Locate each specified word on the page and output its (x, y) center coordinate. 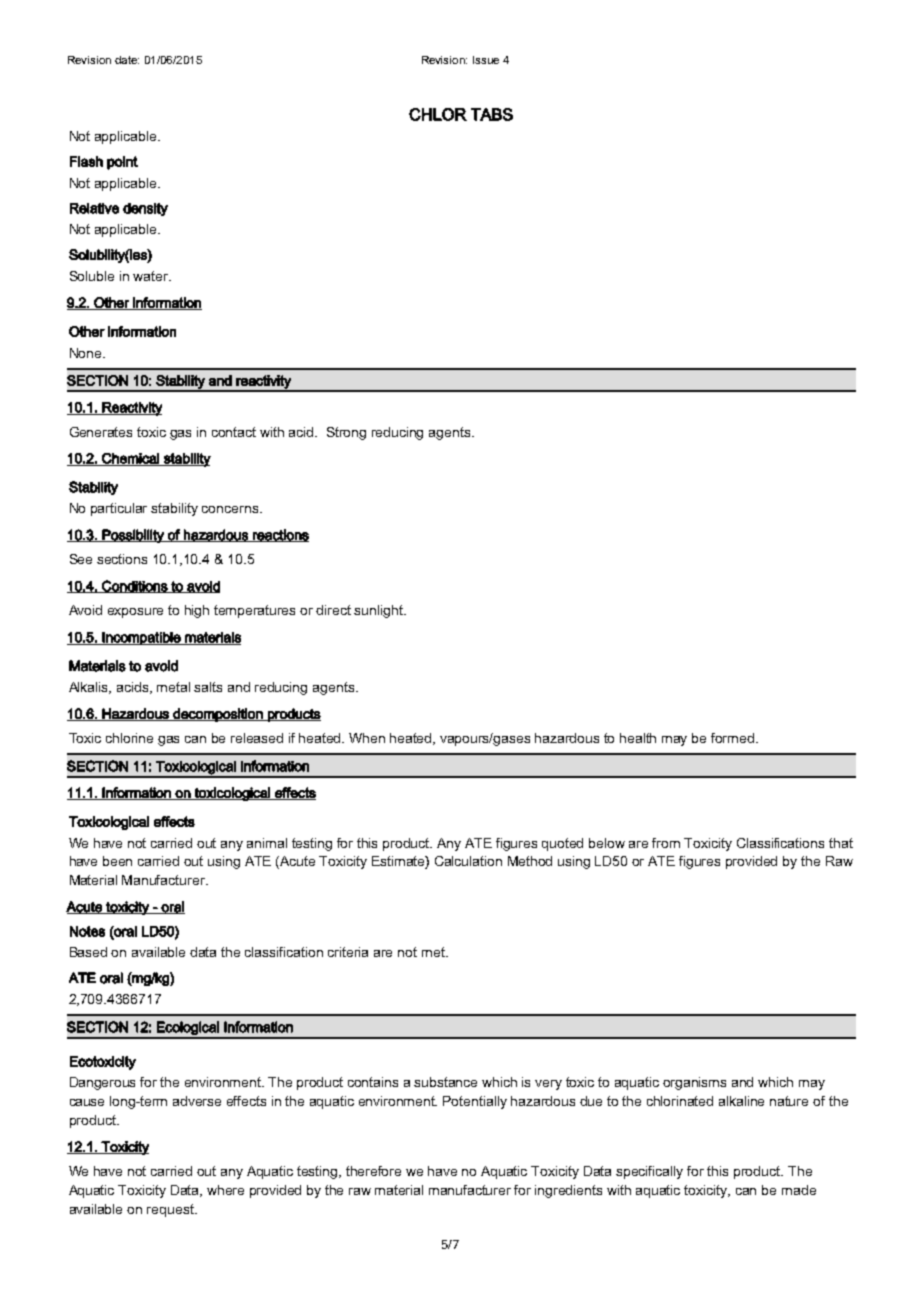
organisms (694, 1083)
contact (234, 432)
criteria (348, 952)
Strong (346, 433)
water (152, 276)
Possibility (133, 536)
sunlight (380, 611)
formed (734, 738)
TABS (492, 114)
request (171, 1210)
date (127, 60)
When (367, 738)
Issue (486, 60)
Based (88, 952)
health (638, 738)
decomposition (218, 715)
